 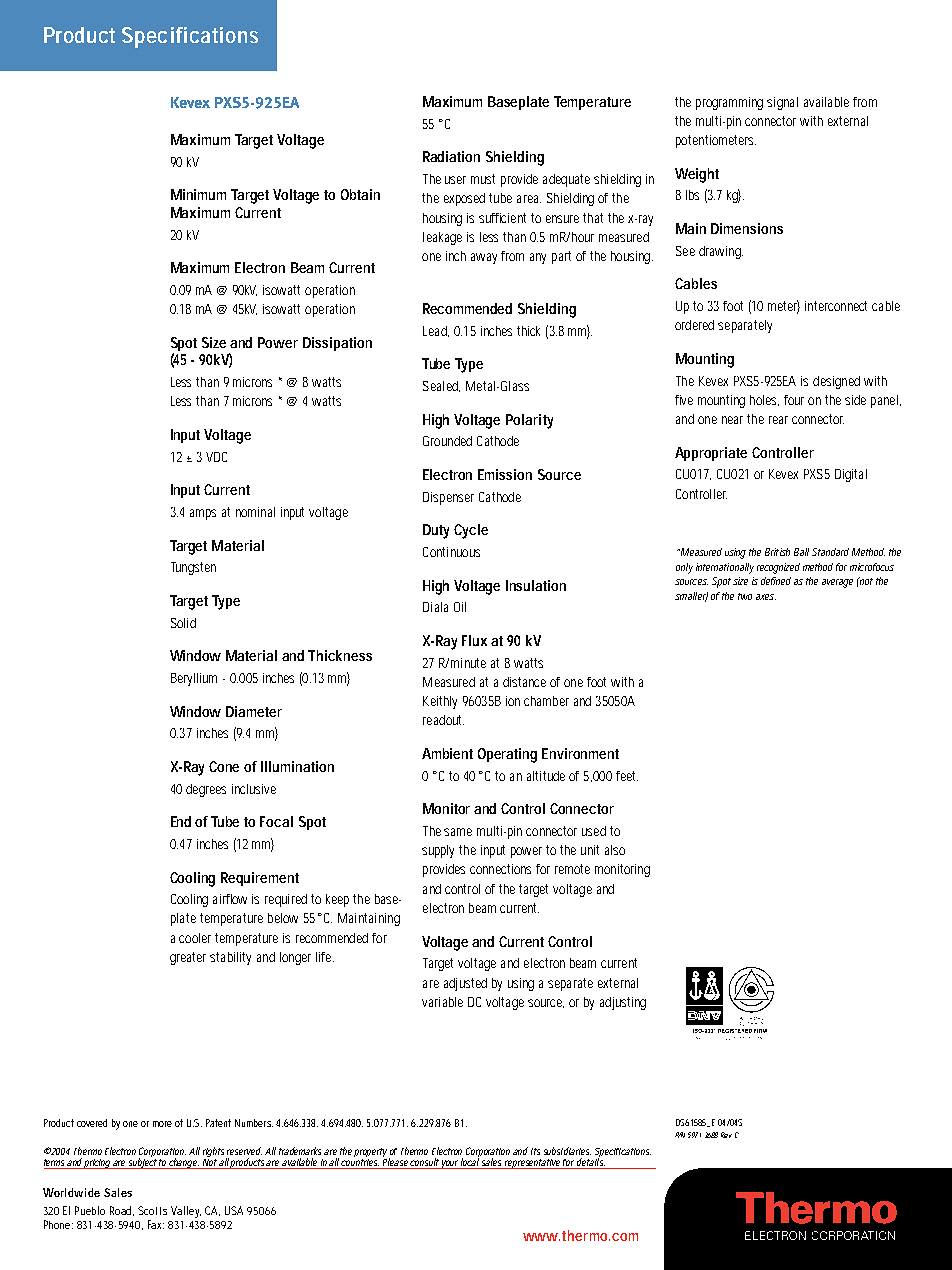 What do you see at coordinates (441, 851) in the document?
I see `supply` at bounding box center [441, 851].
